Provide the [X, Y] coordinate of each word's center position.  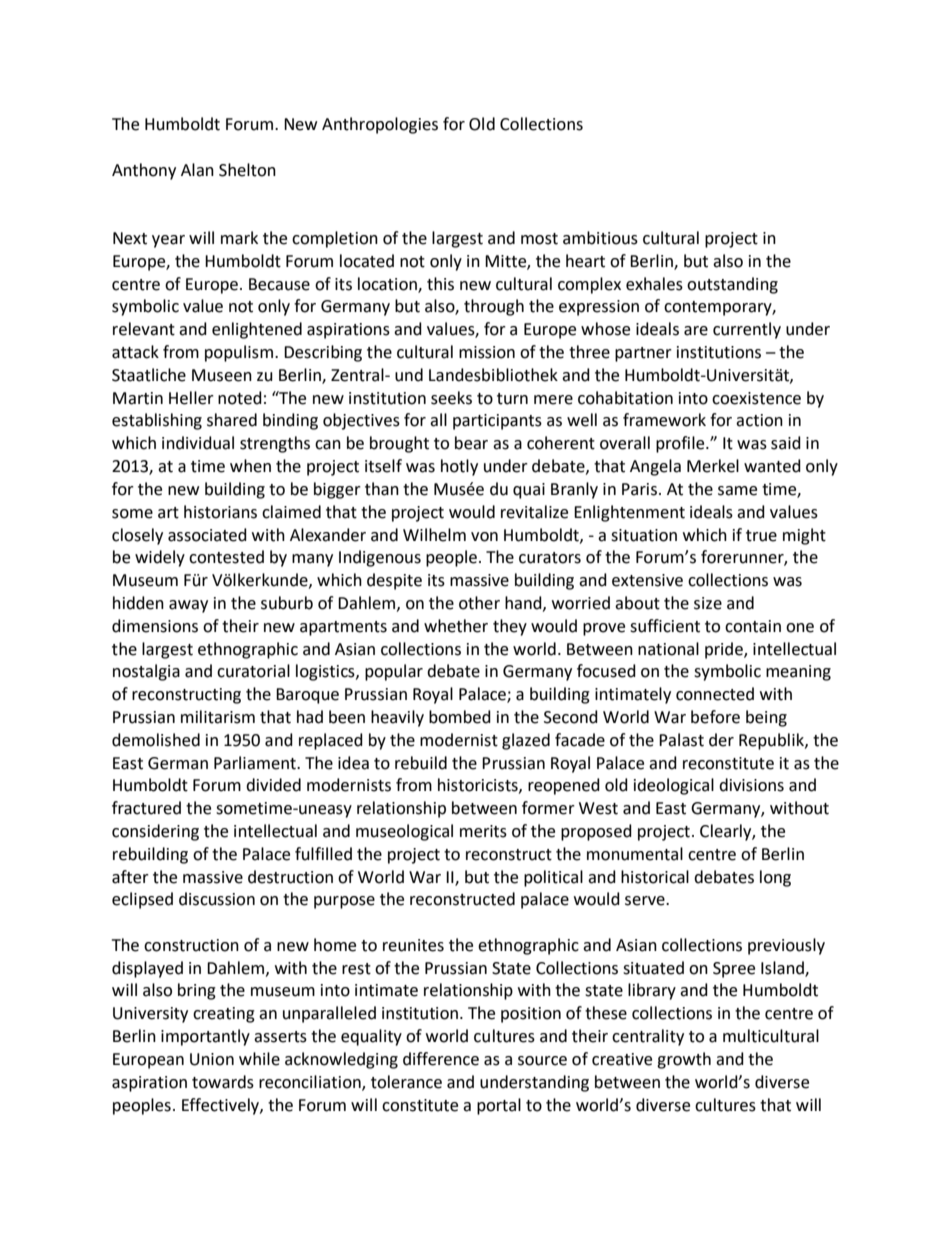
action [759, 420]
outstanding [732, 285]
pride [725, 650]
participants [497, 422]
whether [456, 626]
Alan [197, 170]
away [188, 606]
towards [223, 1082]
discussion [217, 899]
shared [232, 420]
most [539, 239]
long [775, 878]
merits [483, 831]
